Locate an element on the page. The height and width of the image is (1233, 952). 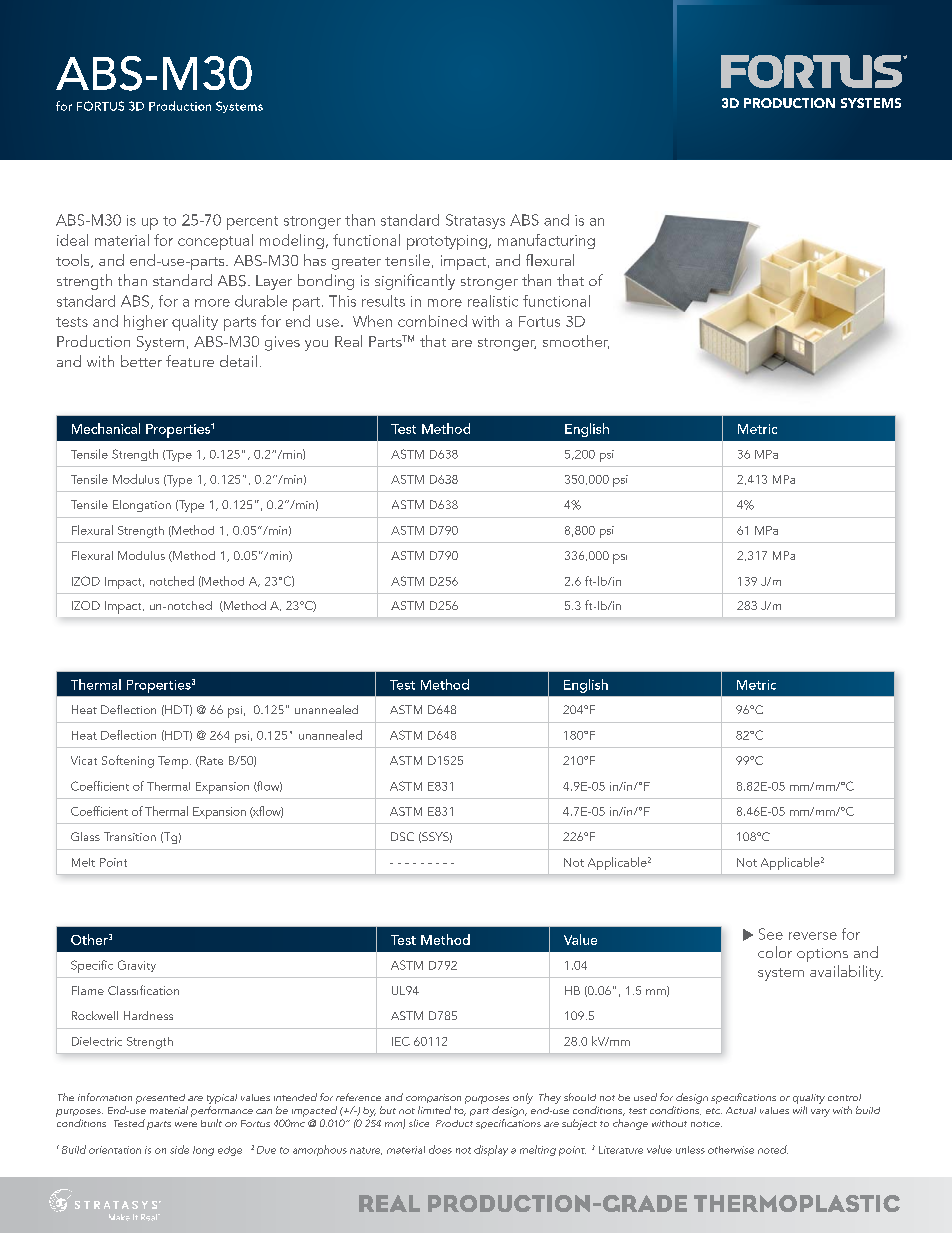
prototyping is located at coordinates (447, 242).
